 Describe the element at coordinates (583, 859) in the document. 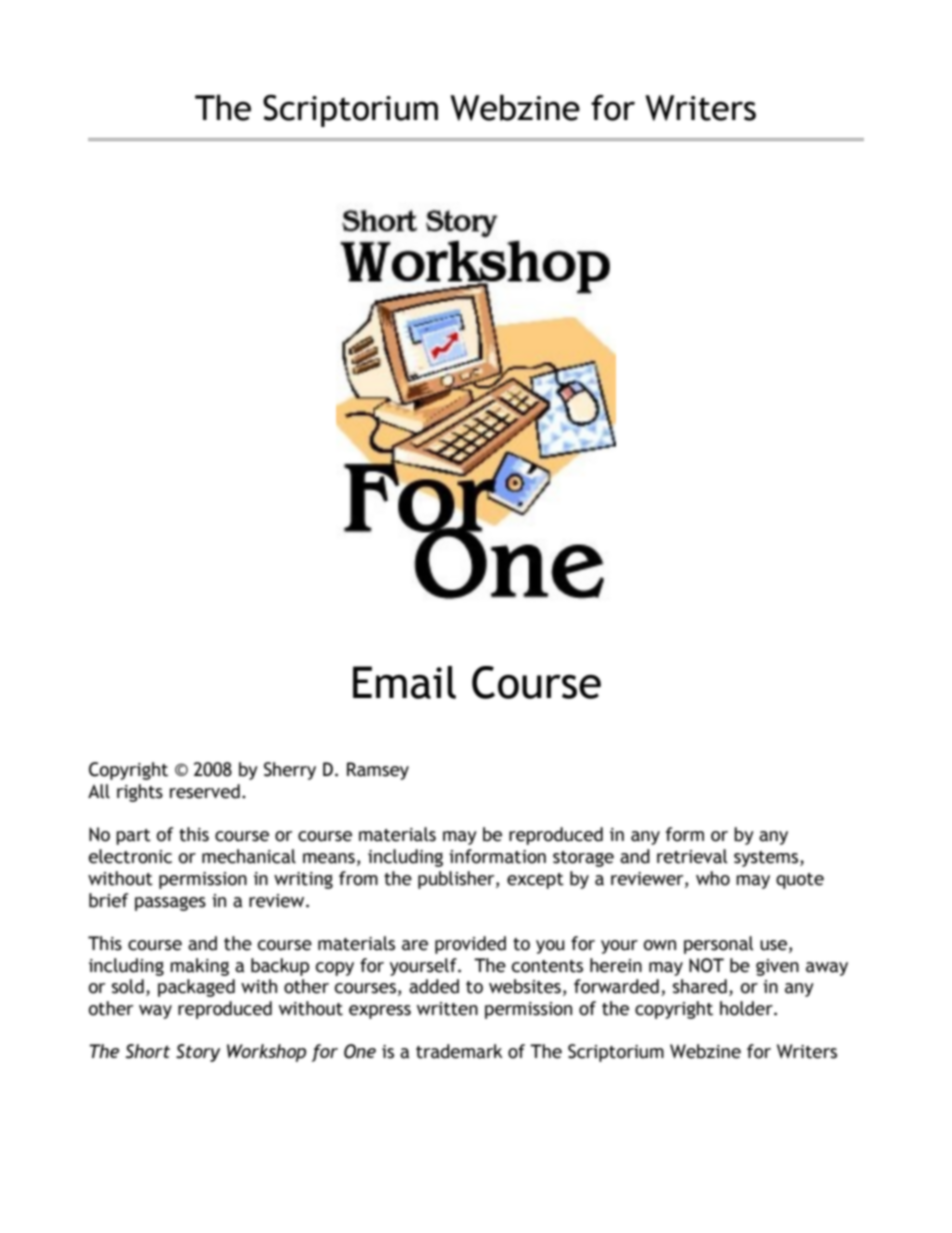

I see `storage` at that location.
